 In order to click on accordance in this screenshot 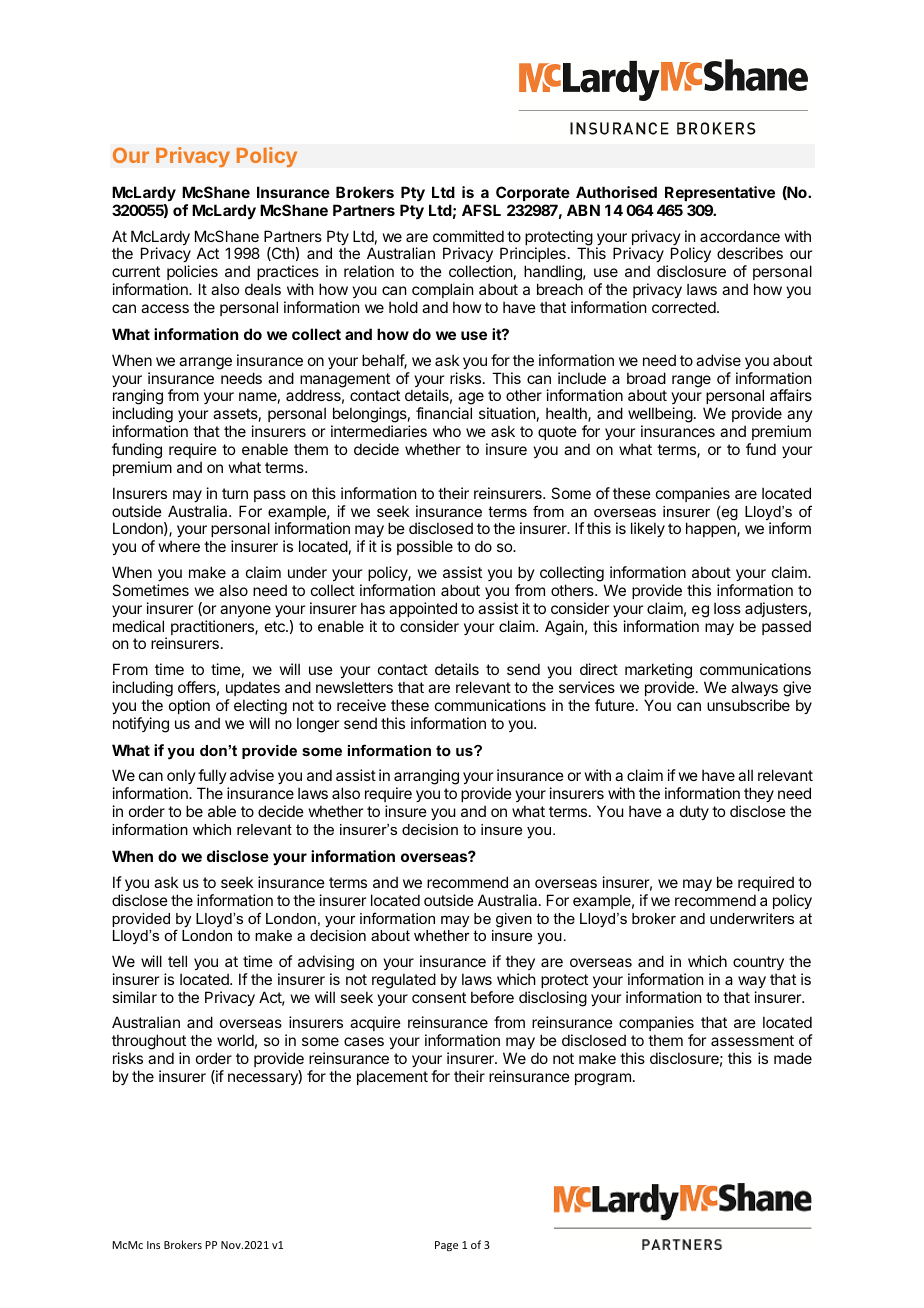, I will do `click(740, 236)`.
